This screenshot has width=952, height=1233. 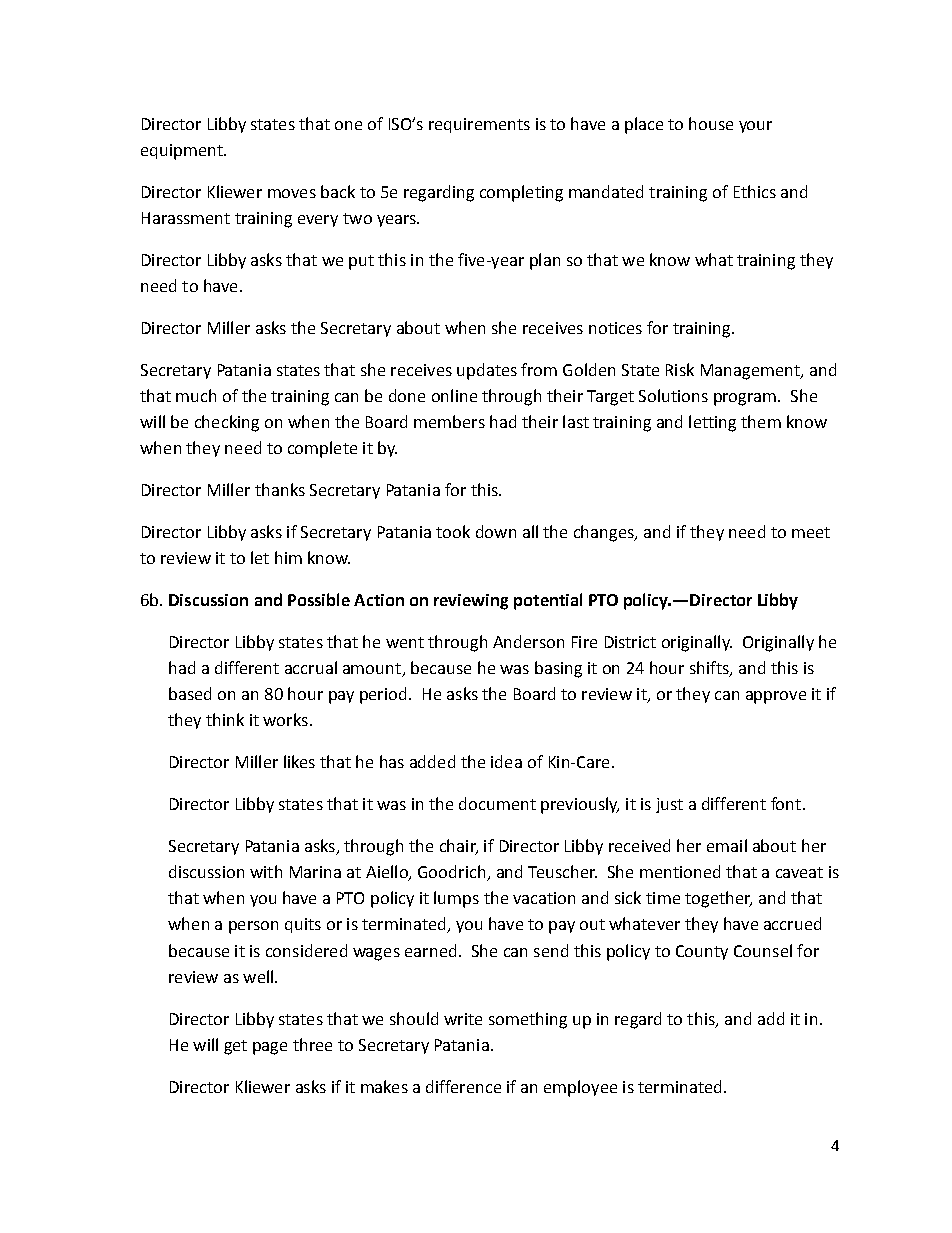 What do you see at coordinates (270, 1048) in the screenshot?
I see `page` at bounding box center [270, 1048].
